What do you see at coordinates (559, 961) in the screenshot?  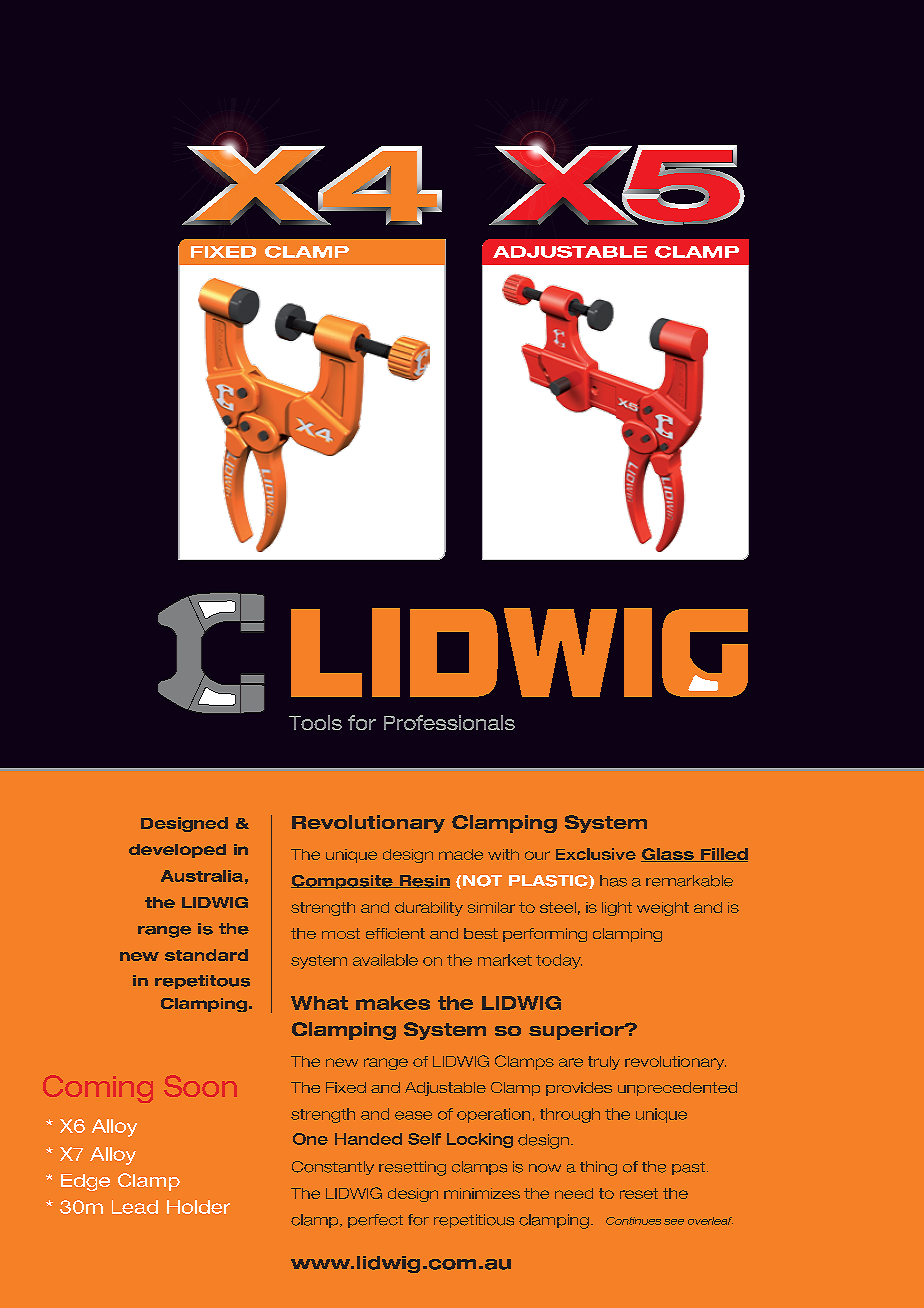 I see `today` at bounding box center [559, 961].
